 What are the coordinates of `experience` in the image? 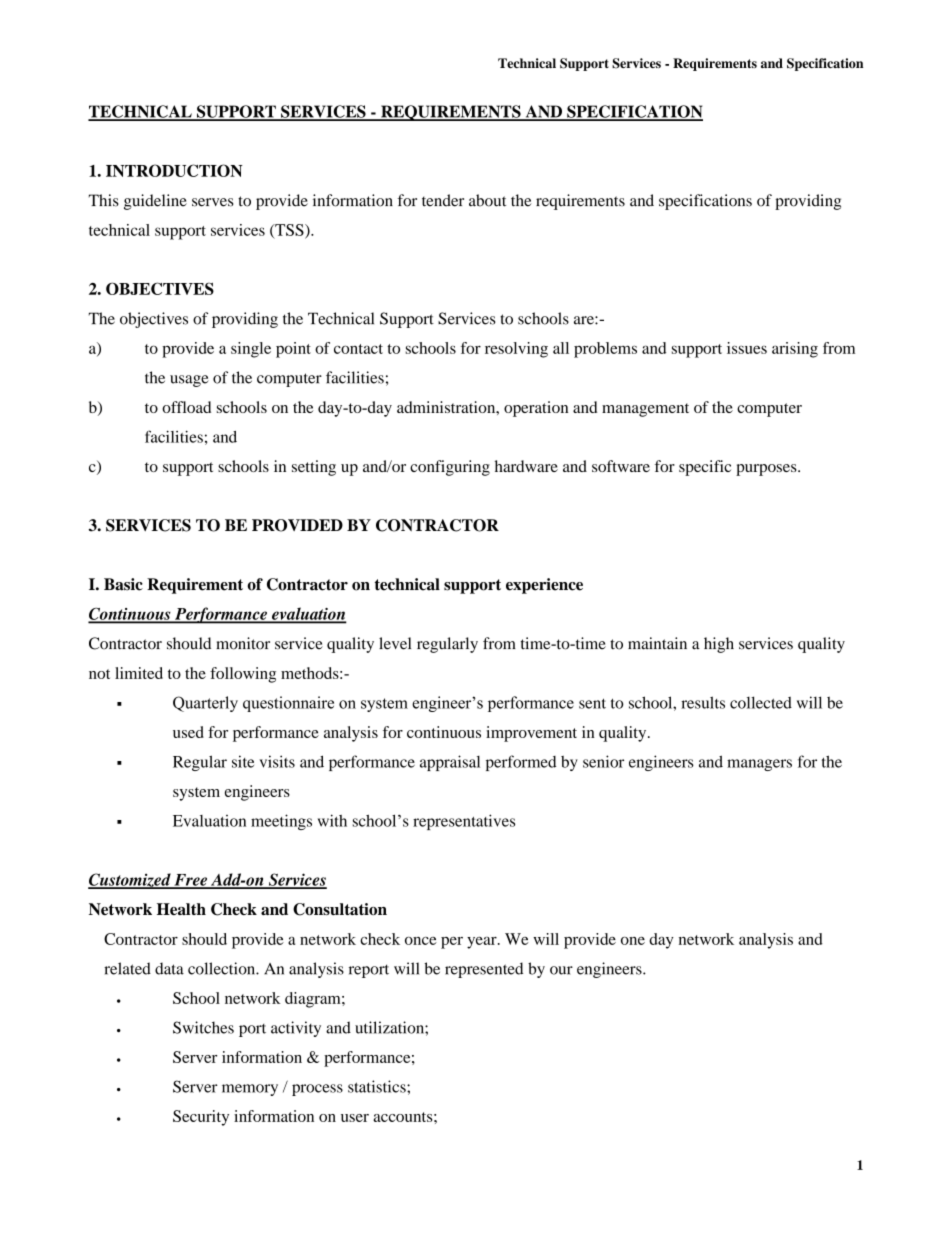 It's located at (544, 586).
